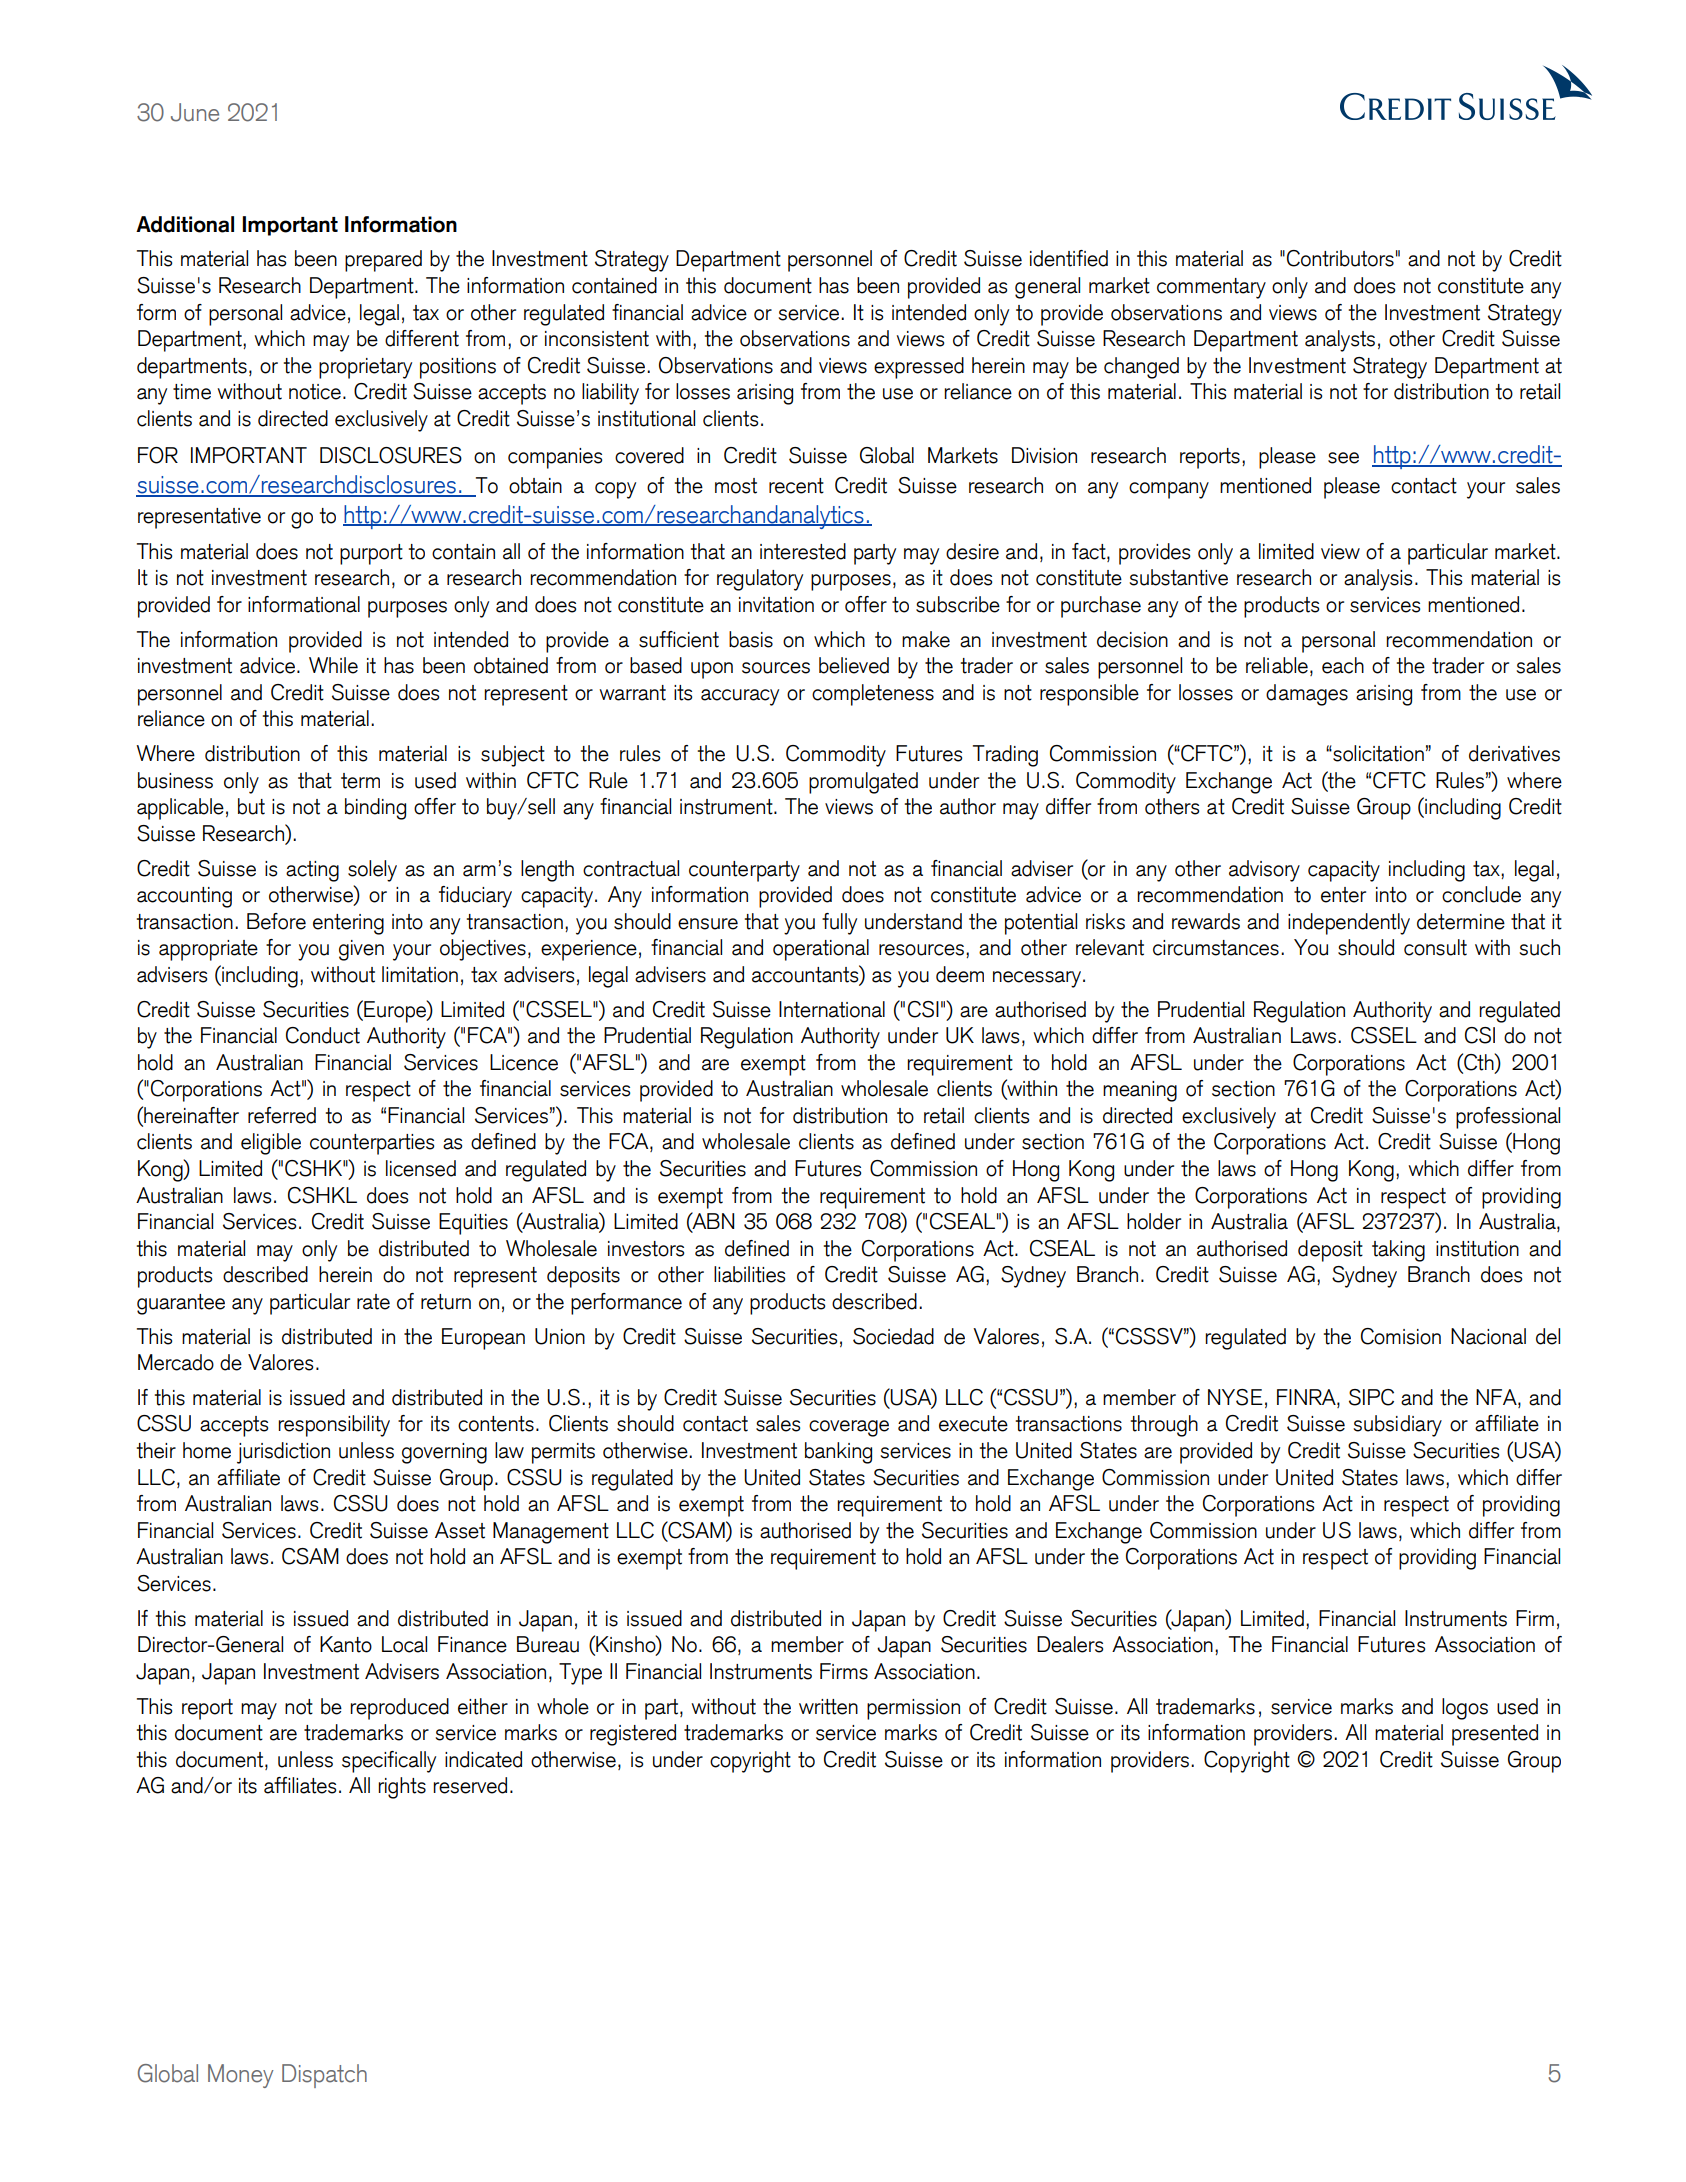 The image size is (1686, 2182). What do you see at coordinates (1069, 258) in the page?
I see `identified` at bounding box center [1069, 258].
